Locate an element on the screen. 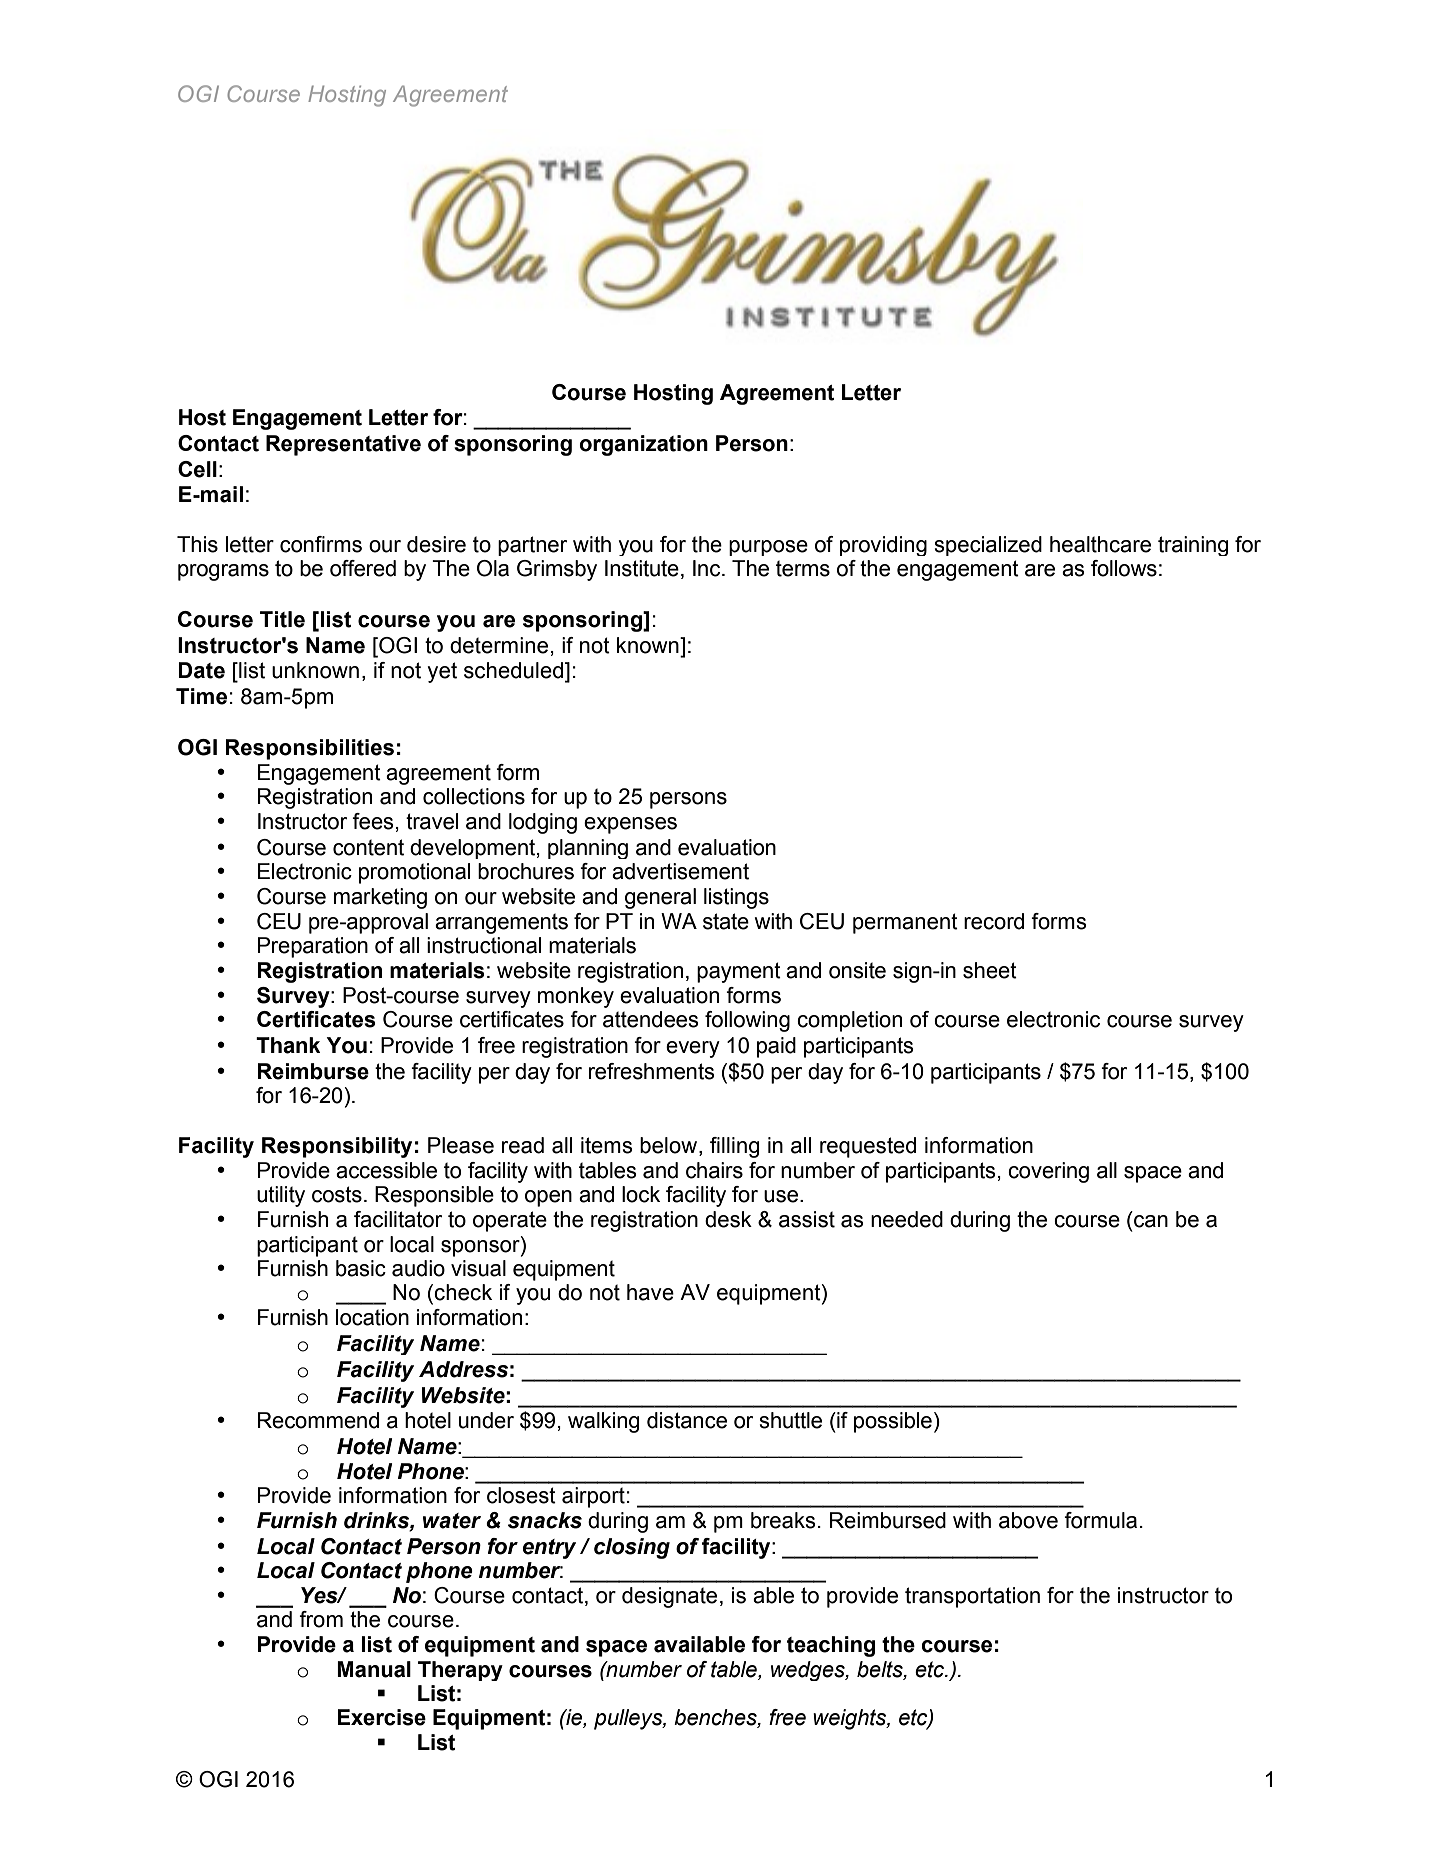 This screenshot has height=1875, width=1449. teaching is located at coordinates (831, 1646).
